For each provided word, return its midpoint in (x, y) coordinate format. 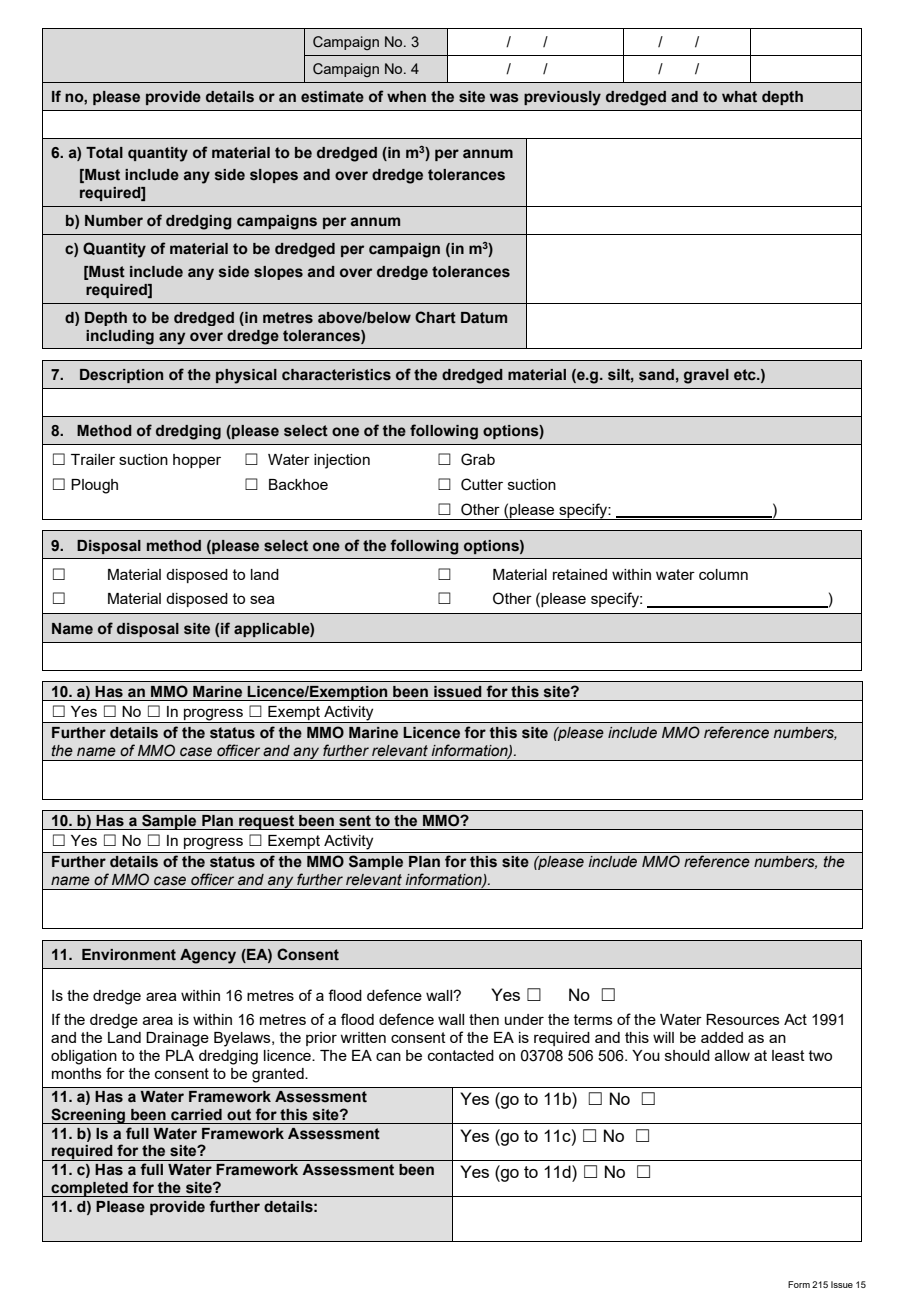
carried (196, 1115)
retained (580, 574)
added (722, 1037)
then (484, 1019)
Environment (129, 954)
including (120, 337)
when (406, 96)
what (739, 97)
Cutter (482, 484)
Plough (94, 486)
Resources (743, 1019)
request (266, 822)
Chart (435, 317)
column (723, 574)
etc (746, 375)
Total (104, 153)
